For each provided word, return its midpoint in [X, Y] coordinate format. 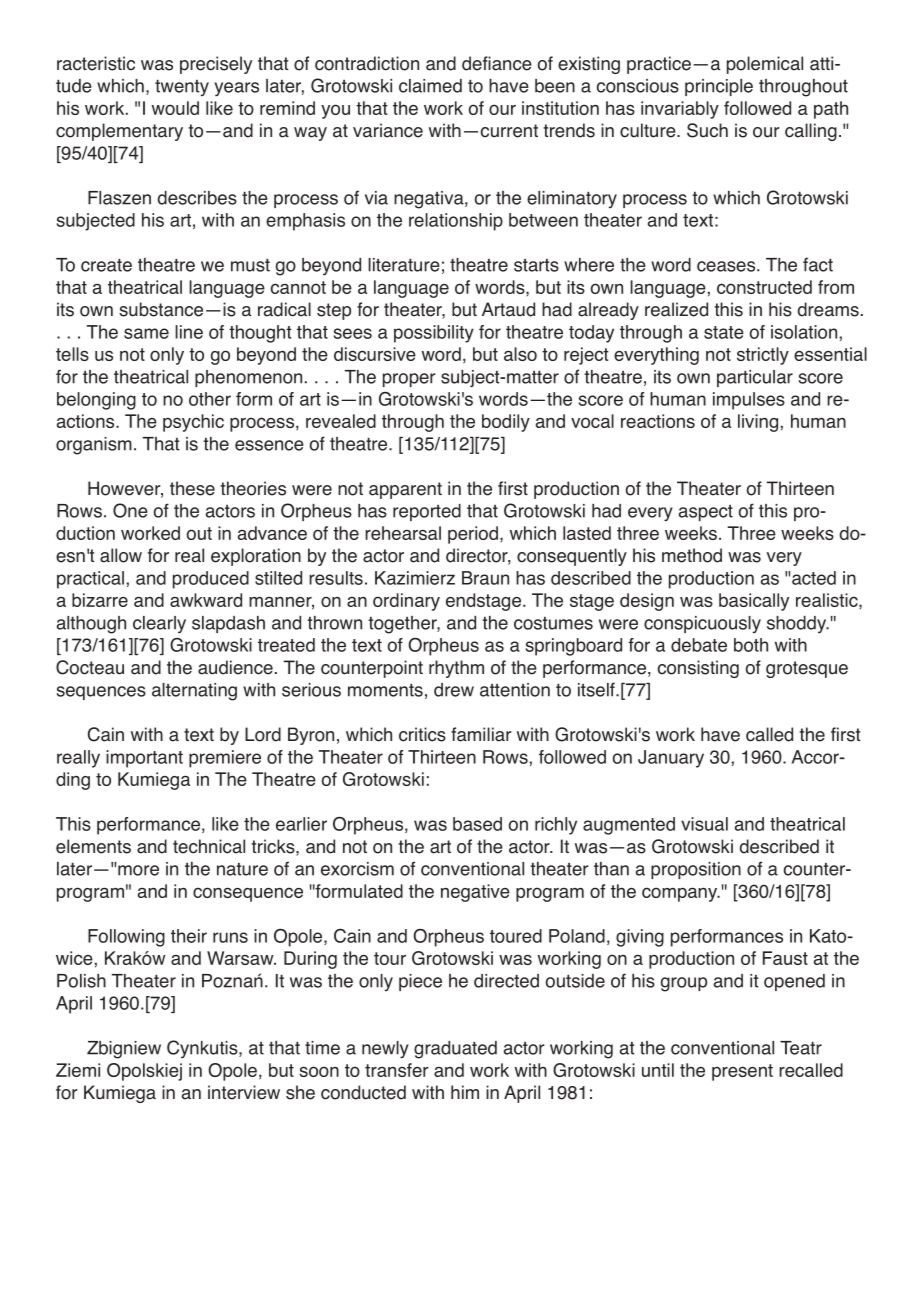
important [144, 759]
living [758, 423]
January [671, 759]
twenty [182, 88]
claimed [430, 86]
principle [719, 87]
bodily [506, 423]
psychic [193, 423]
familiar [481, 734]
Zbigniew [124, 1050]
